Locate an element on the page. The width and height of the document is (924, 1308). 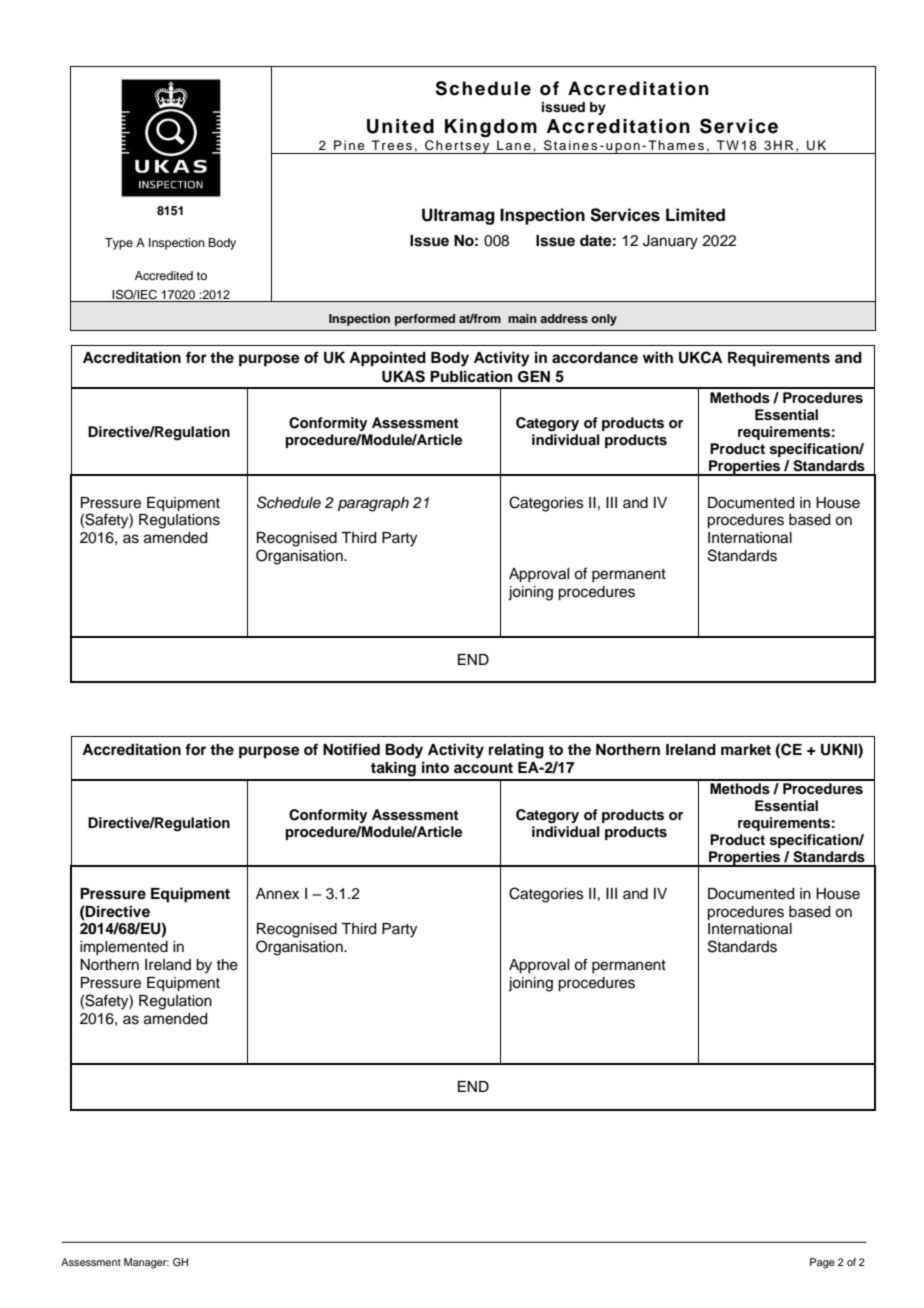
relating is located at coordinates (516, 751).
